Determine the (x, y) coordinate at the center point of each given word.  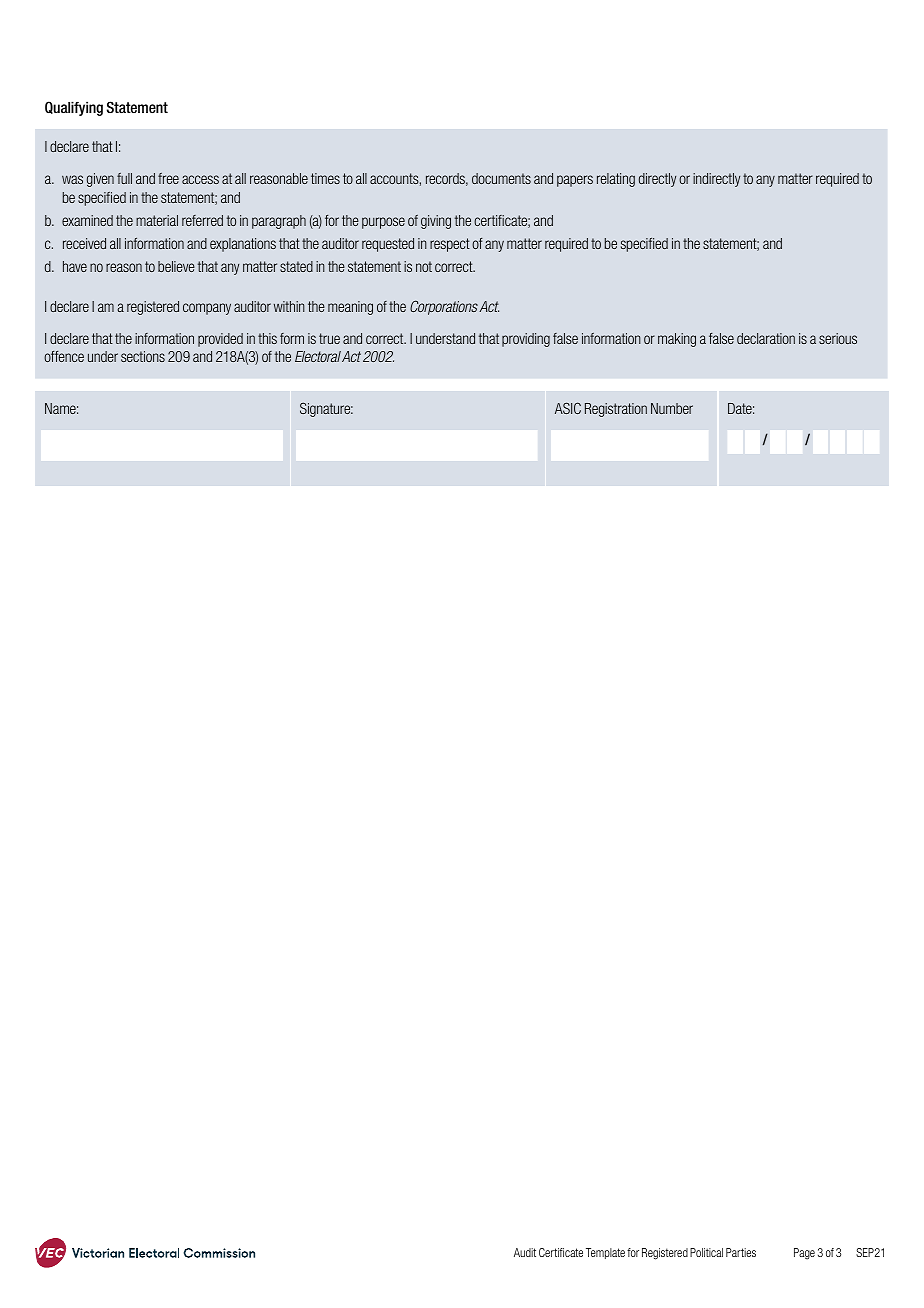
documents (501, 178)
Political (706, 1252)
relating (616, 180)
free (168, 178)
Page (804, 1254)
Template (605, 1253)
